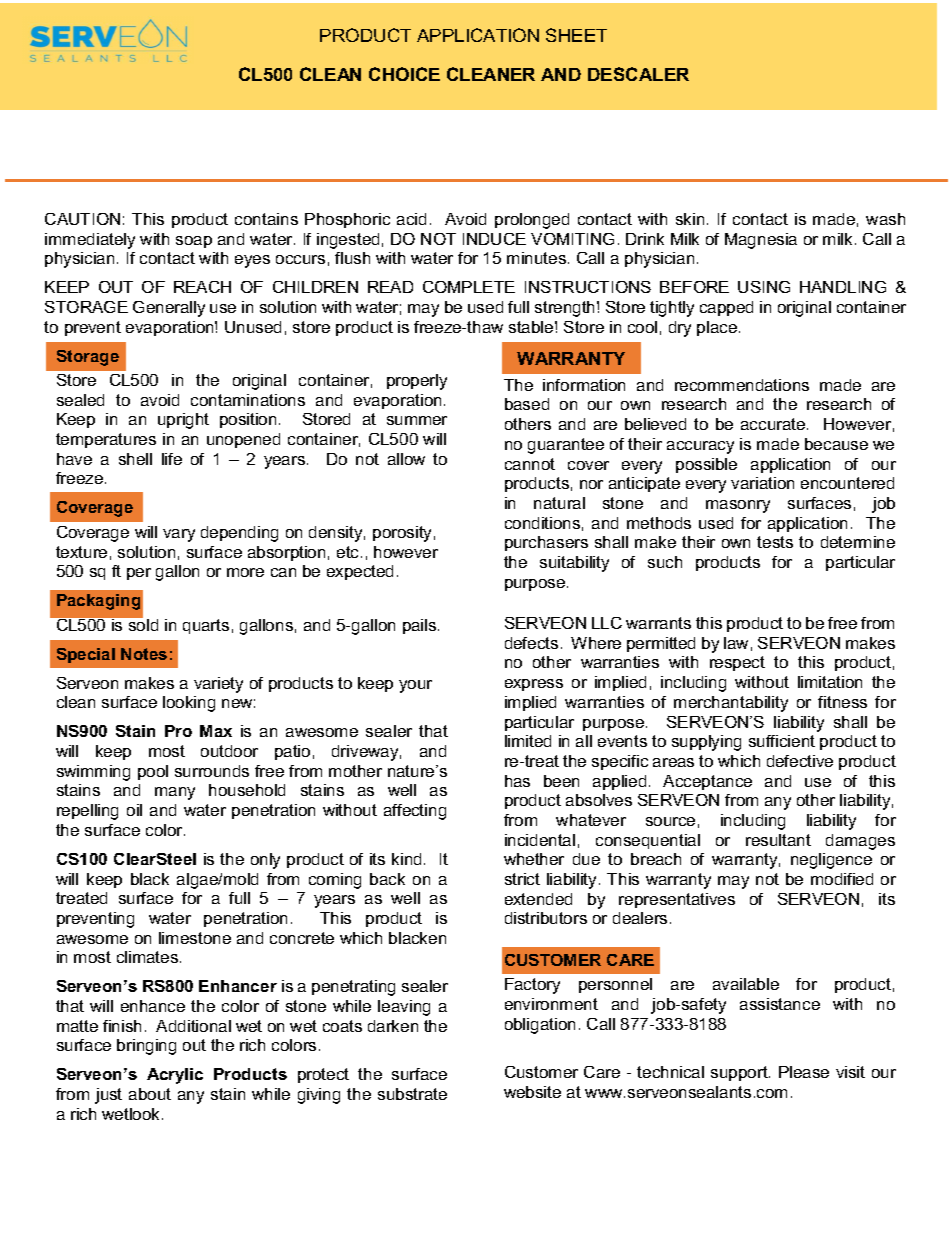  I want to click on vary, so click(179, 535).
